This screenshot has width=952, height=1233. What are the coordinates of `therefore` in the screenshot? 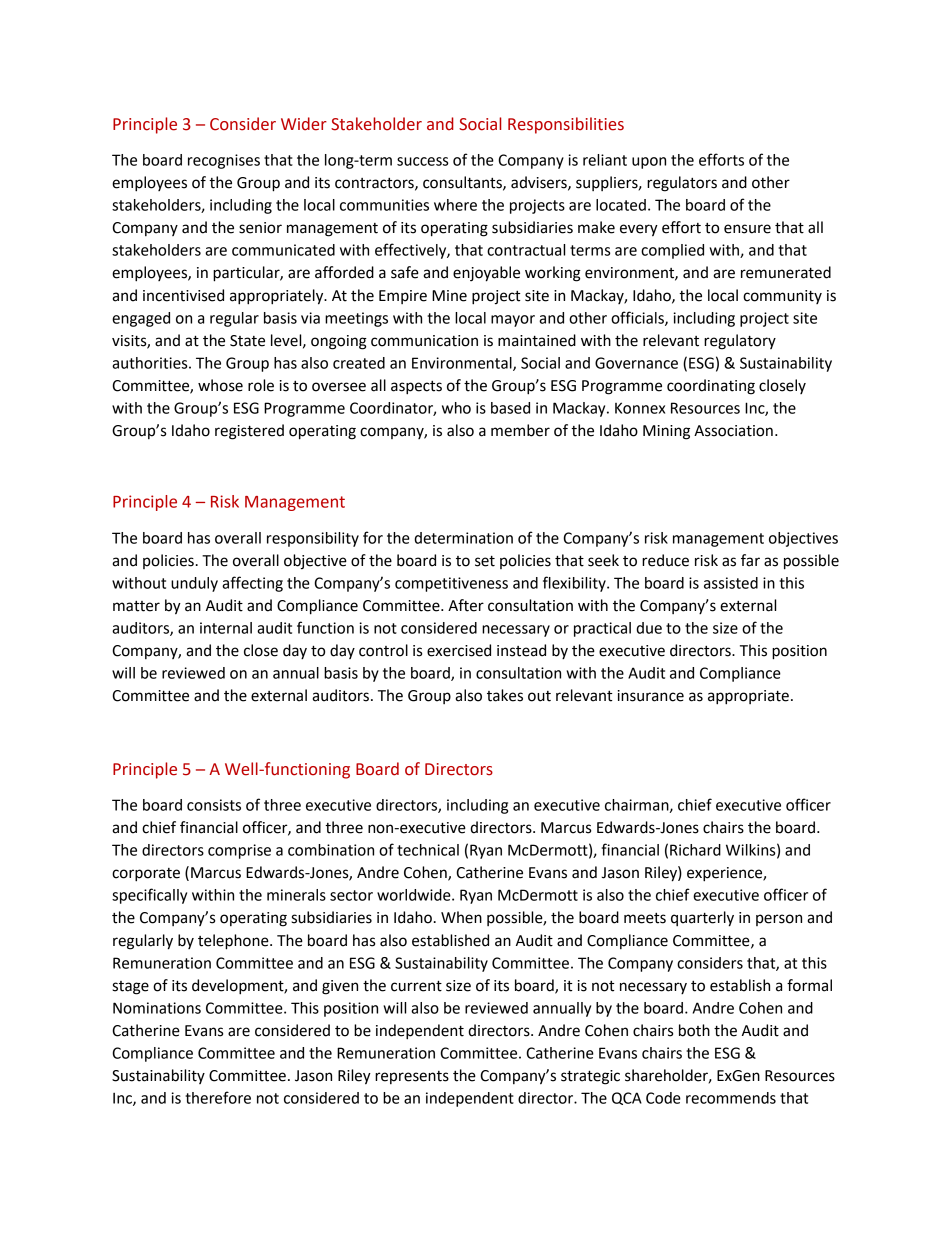 It's located at (218, 1097).
